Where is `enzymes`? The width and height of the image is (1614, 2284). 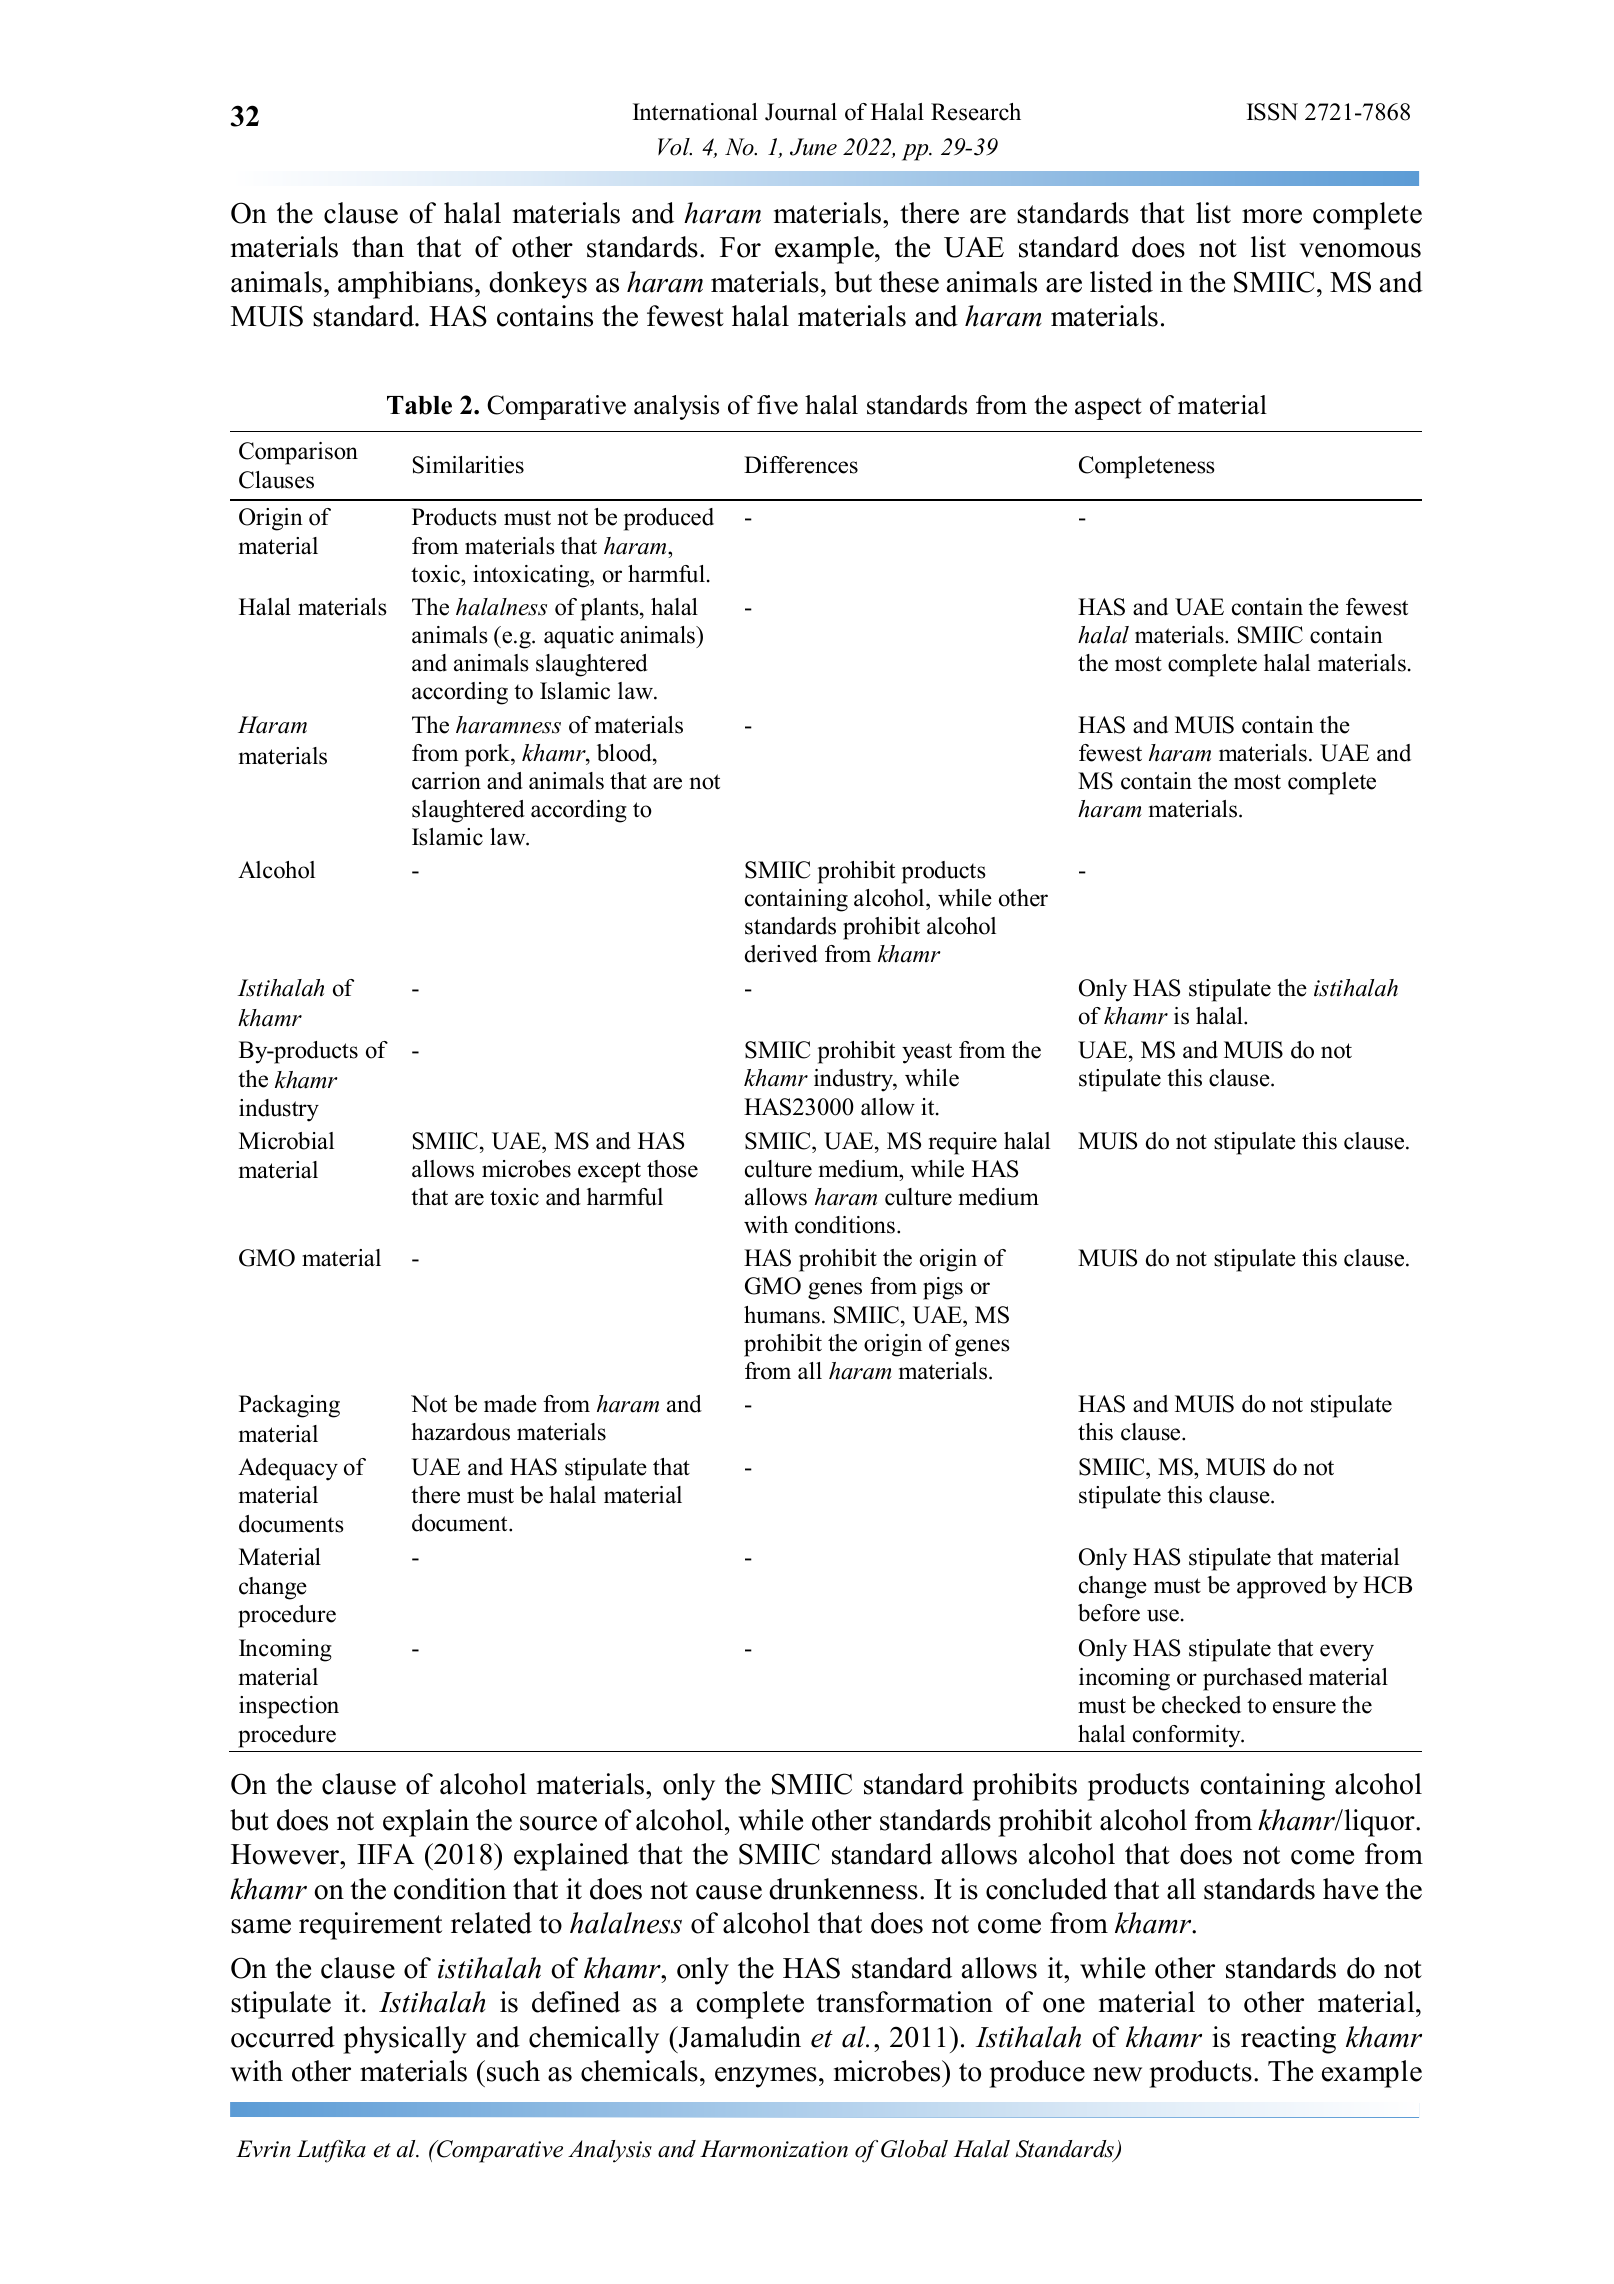 enzymes is located at coordinates (766, 2077).
